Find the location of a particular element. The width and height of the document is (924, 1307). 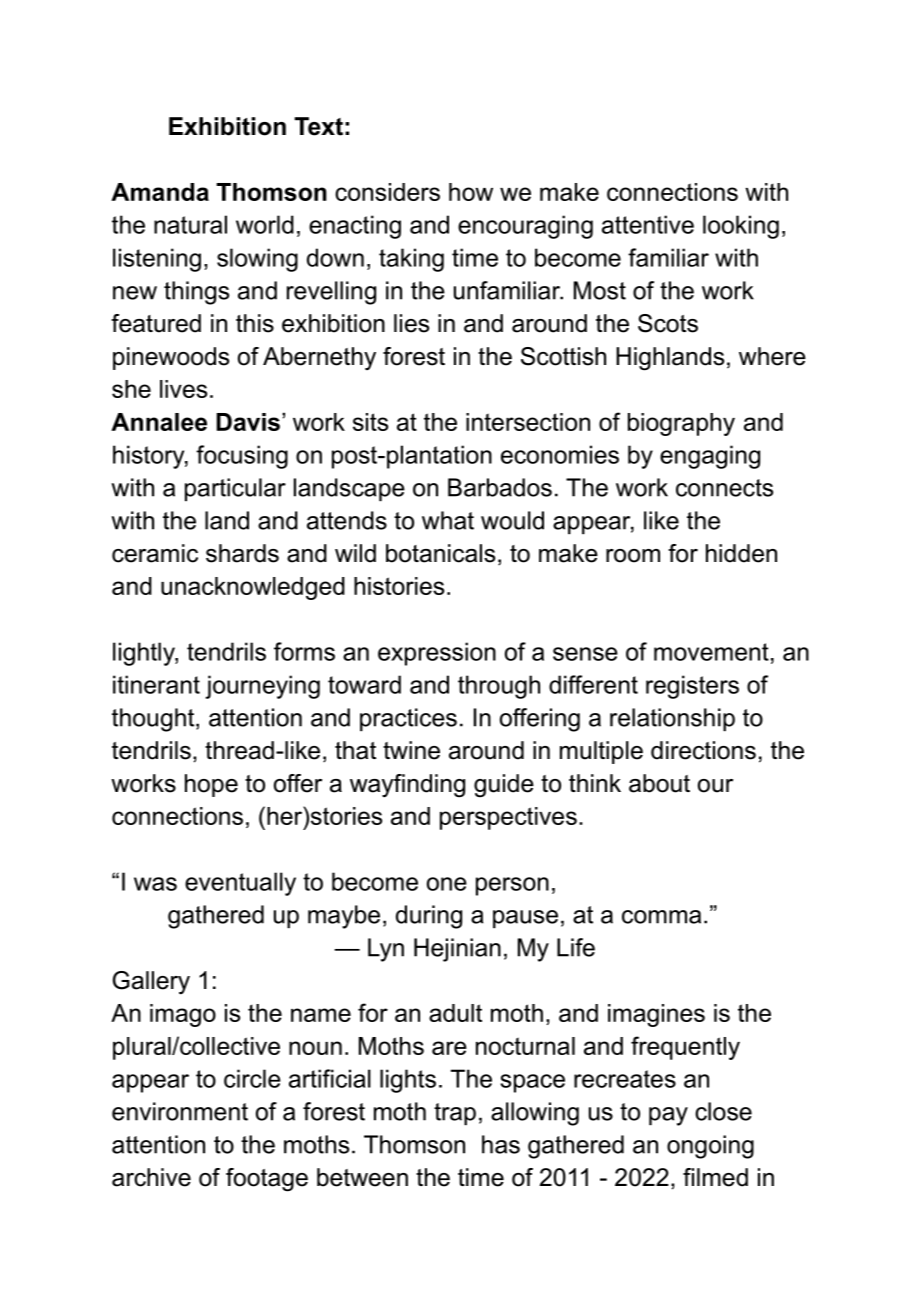

looking is located at coordinates (741, 227).
